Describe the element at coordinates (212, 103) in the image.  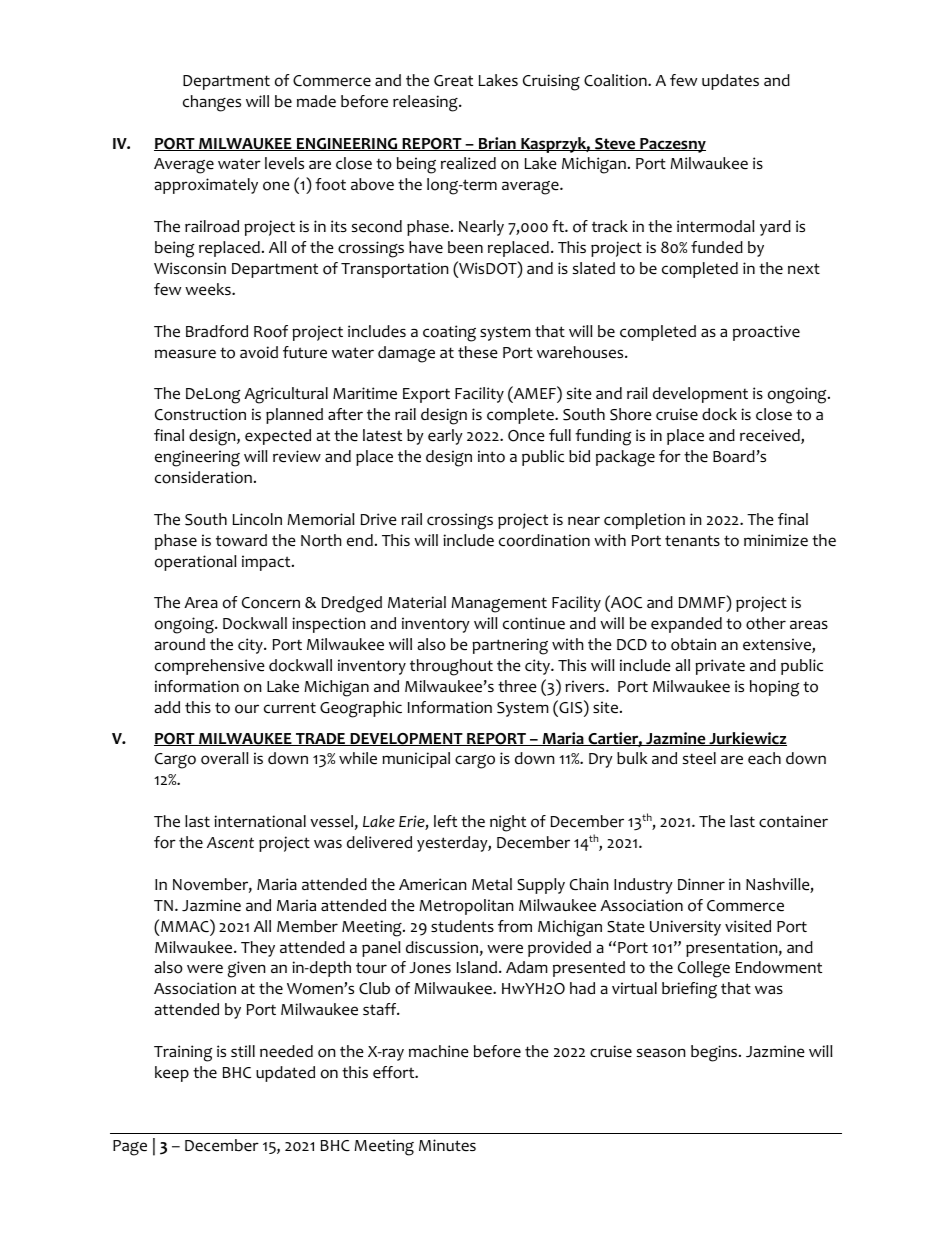
I see `changes` at that location.
